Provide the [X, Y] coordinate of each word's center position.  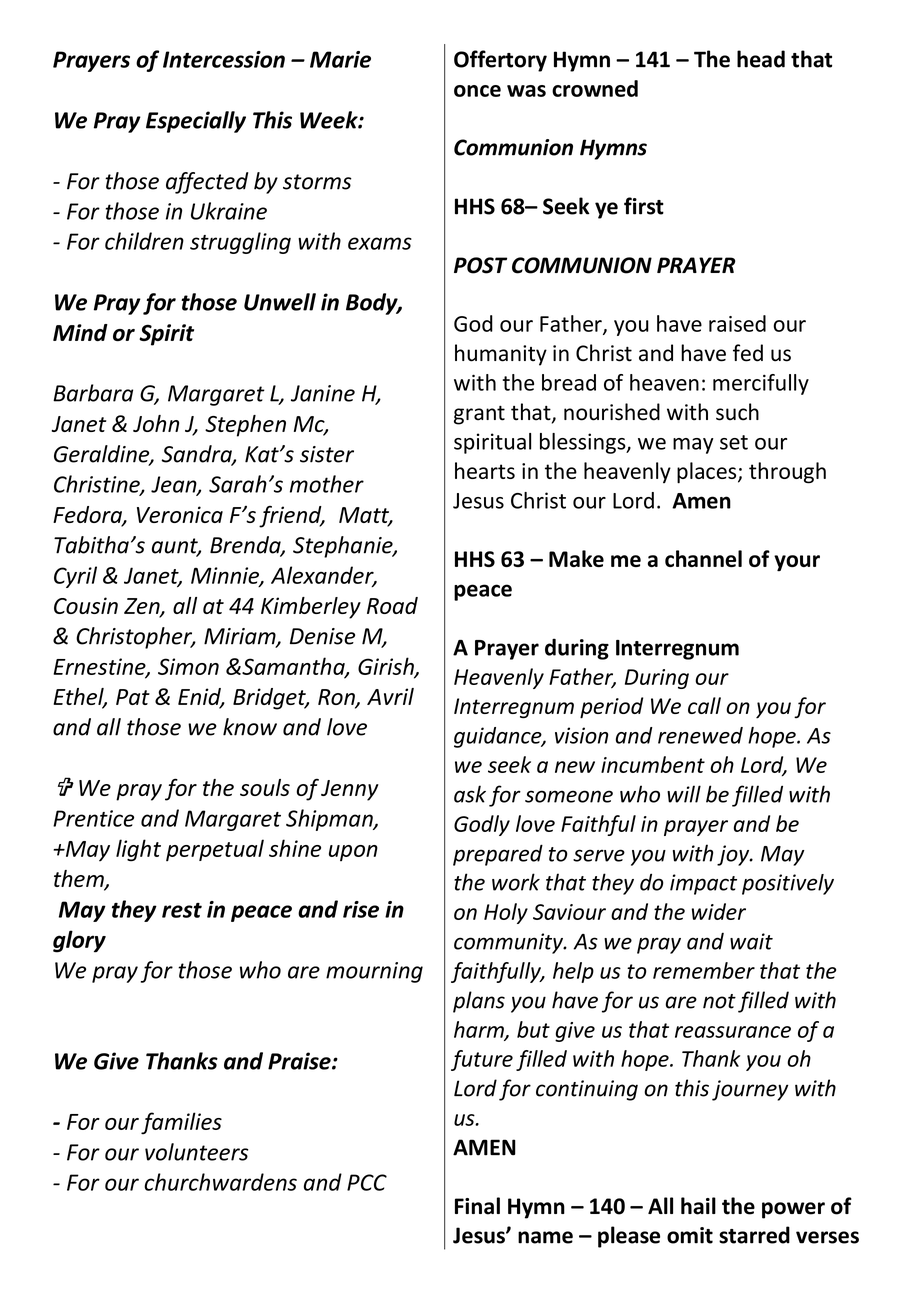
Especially [196, 122]
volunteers [196, 1152]
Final [477, 1206]
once [477, 91]
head [761, 59]
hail [698, 1206]
